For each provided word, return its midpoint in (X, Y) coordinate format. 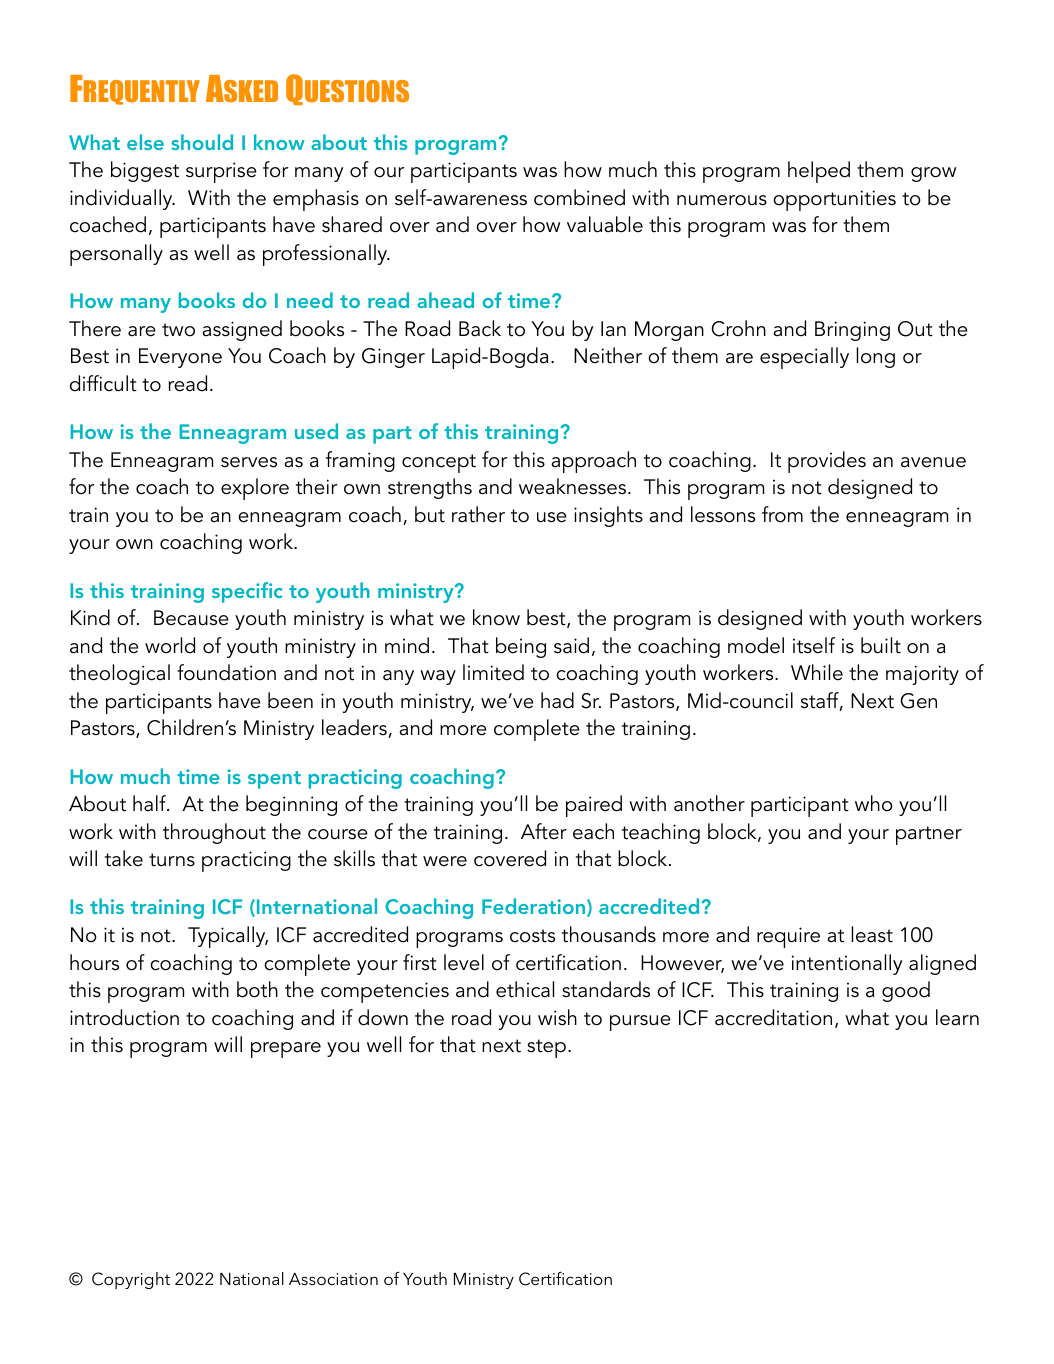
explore (255, 489)
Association (333, 1279)
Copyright (131, 1280)
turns (172, 860)
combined (579, 197)
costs (532, 936)
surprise (221, 172)
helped (819, 172)
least (872, 934)
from (782, 514)
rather (478, 514)
